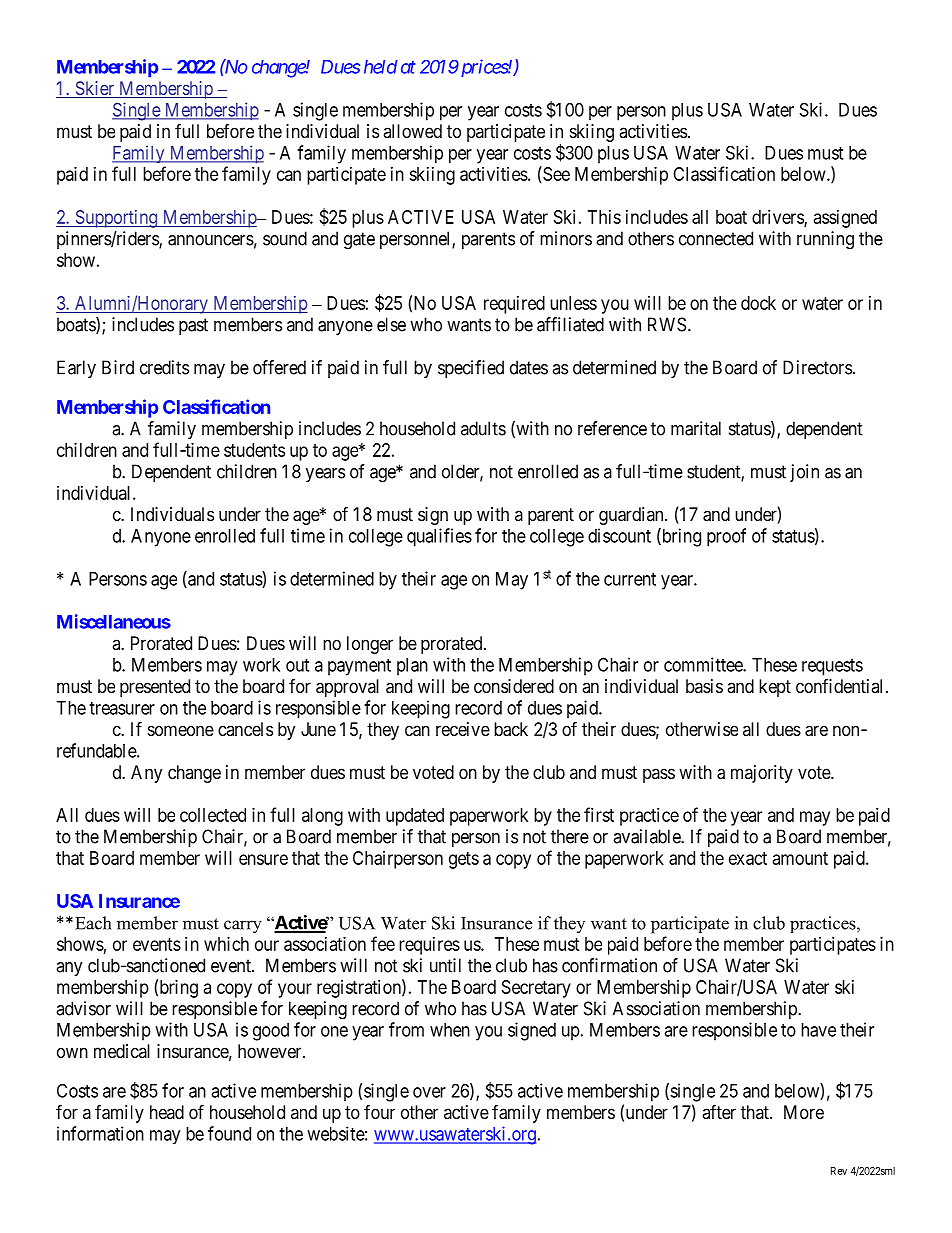 The height and width of the document is (1233, 952). Describe the element at coordinates (775, 688) in the document. I see `kept` at that location.
